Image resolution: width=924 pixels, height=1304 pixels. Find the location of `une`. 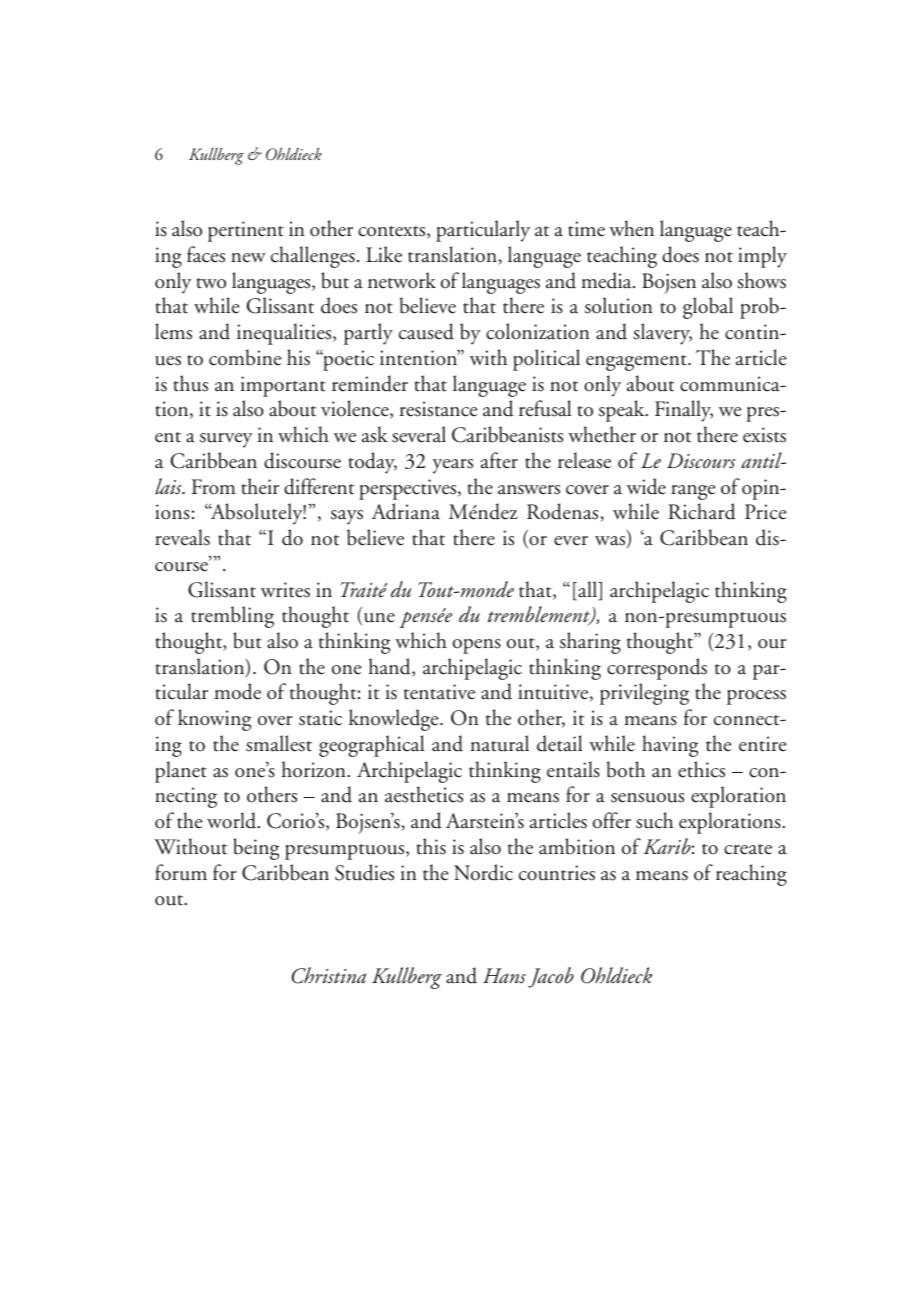

une is located at coordinates (378, 619).
